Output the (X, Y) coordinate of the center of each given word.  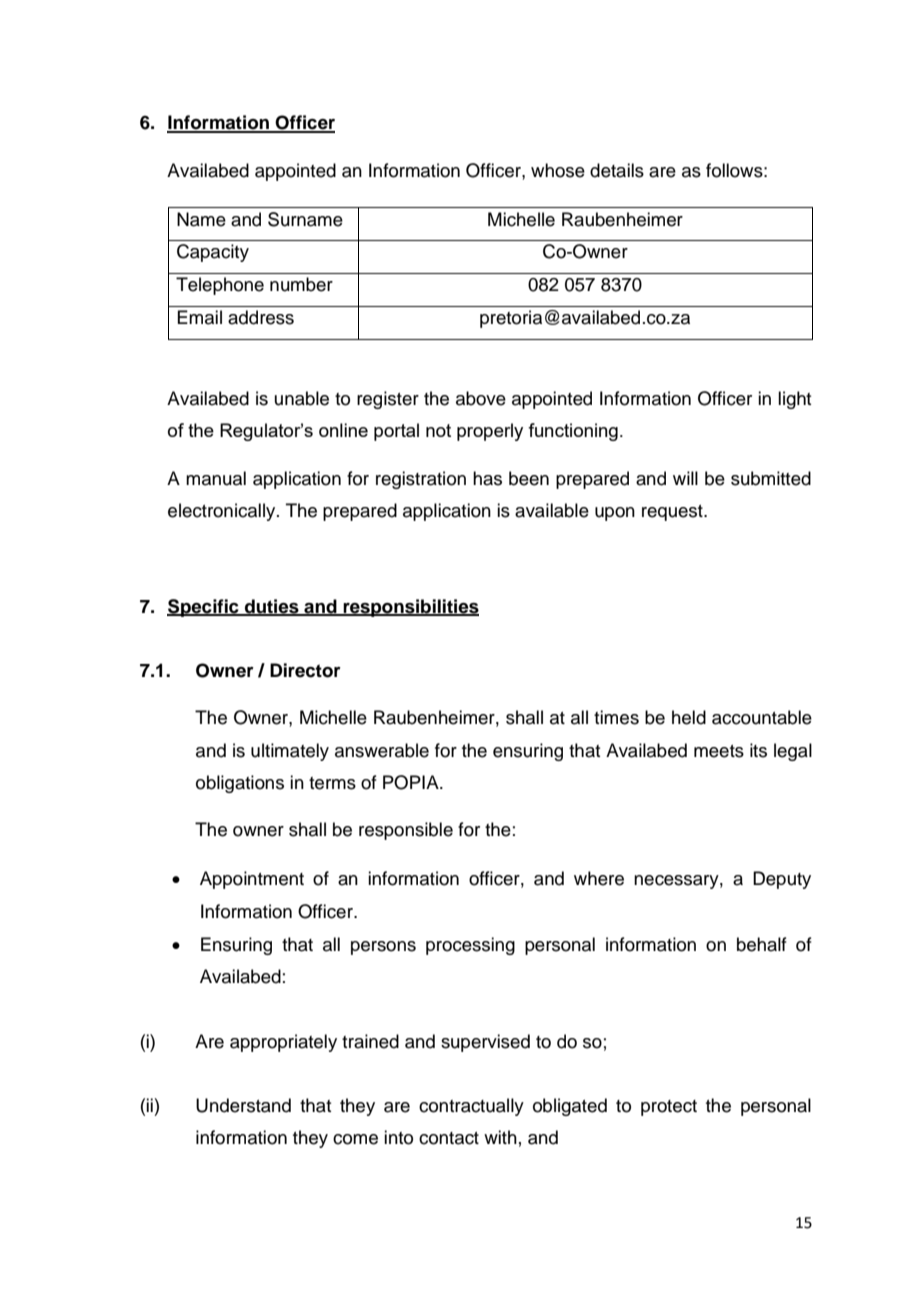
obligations (240, 784)
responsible (406, 831)
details (617, 170)
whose (558, 170)
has (487, 478)
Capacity (213, 253)
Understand (243, 1105)
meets (719, 751)
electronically (223, 512)
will (685, 478)
